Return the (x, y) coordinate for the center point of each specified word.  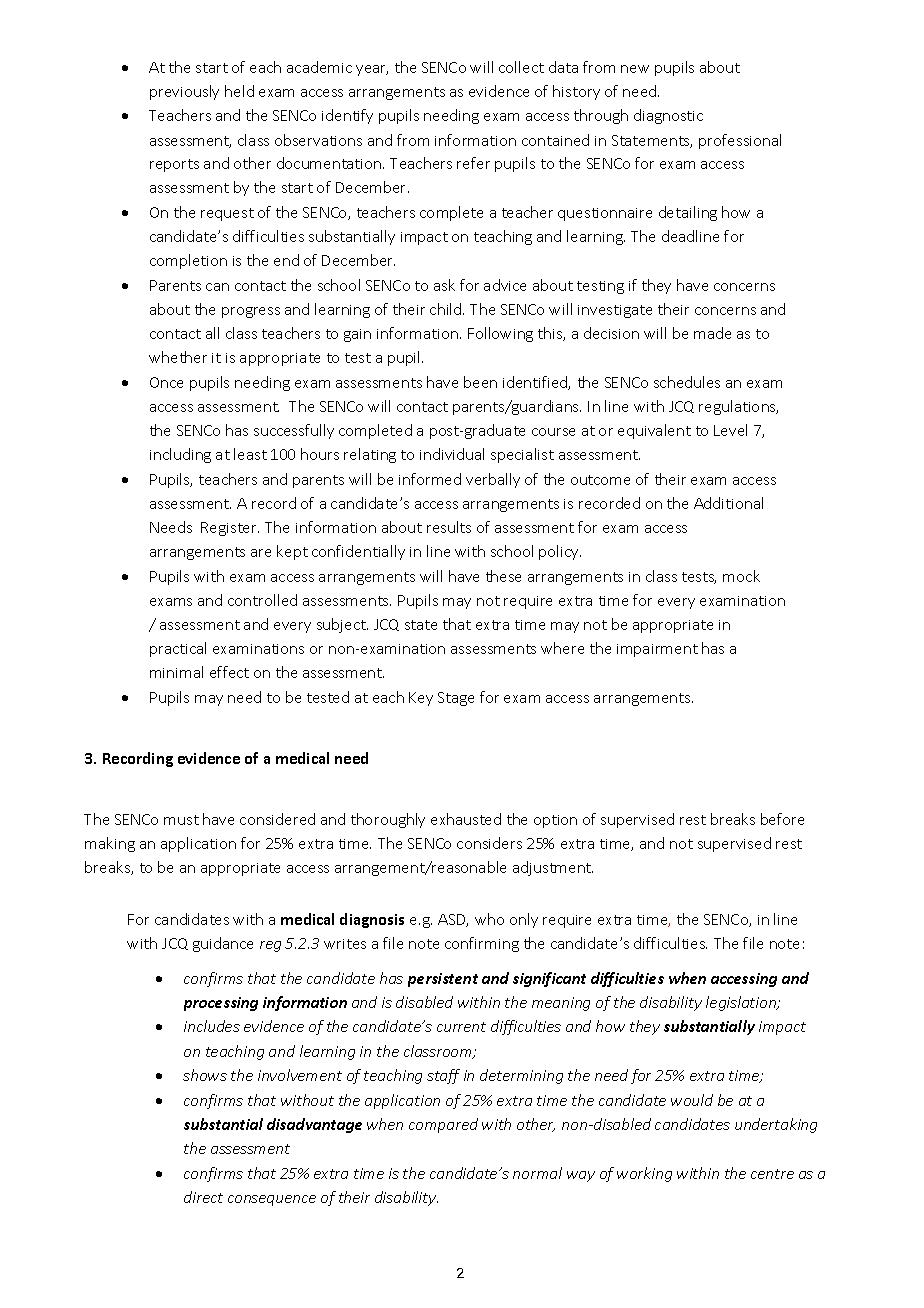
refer (473, 163)
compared (443, 1125)
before (782, 819)
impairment (657, 650)
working (644, 1174)
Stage (456, 699)
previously (184, 92)
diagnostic (668, 116)
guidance (223, 944)
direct (203, 1197)
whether (178, 357)
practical (178, 649)
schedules (687, 382)
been (480, 382)
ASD (453, 920)
